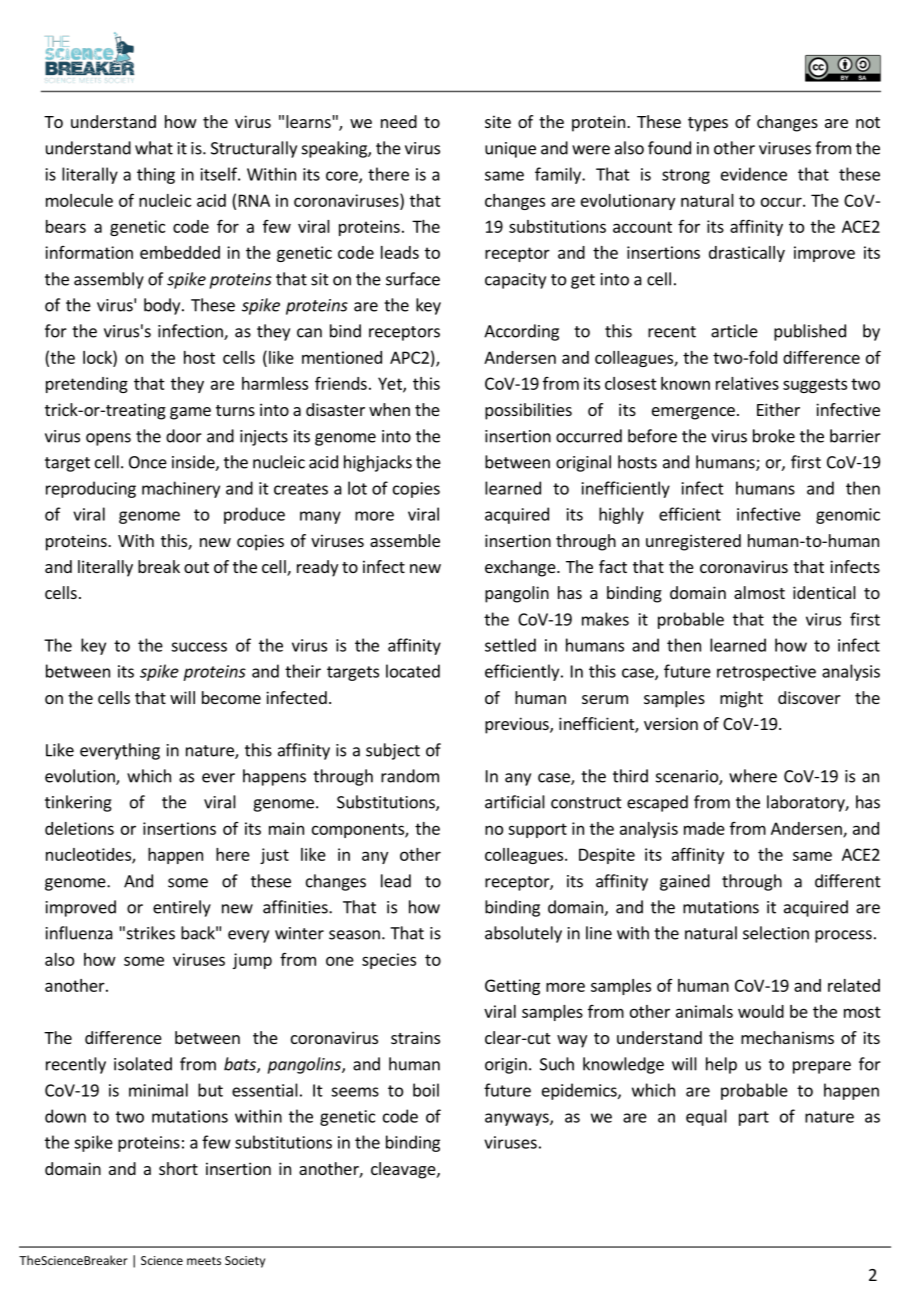  I want to click on assemble, so click(405, 540).
